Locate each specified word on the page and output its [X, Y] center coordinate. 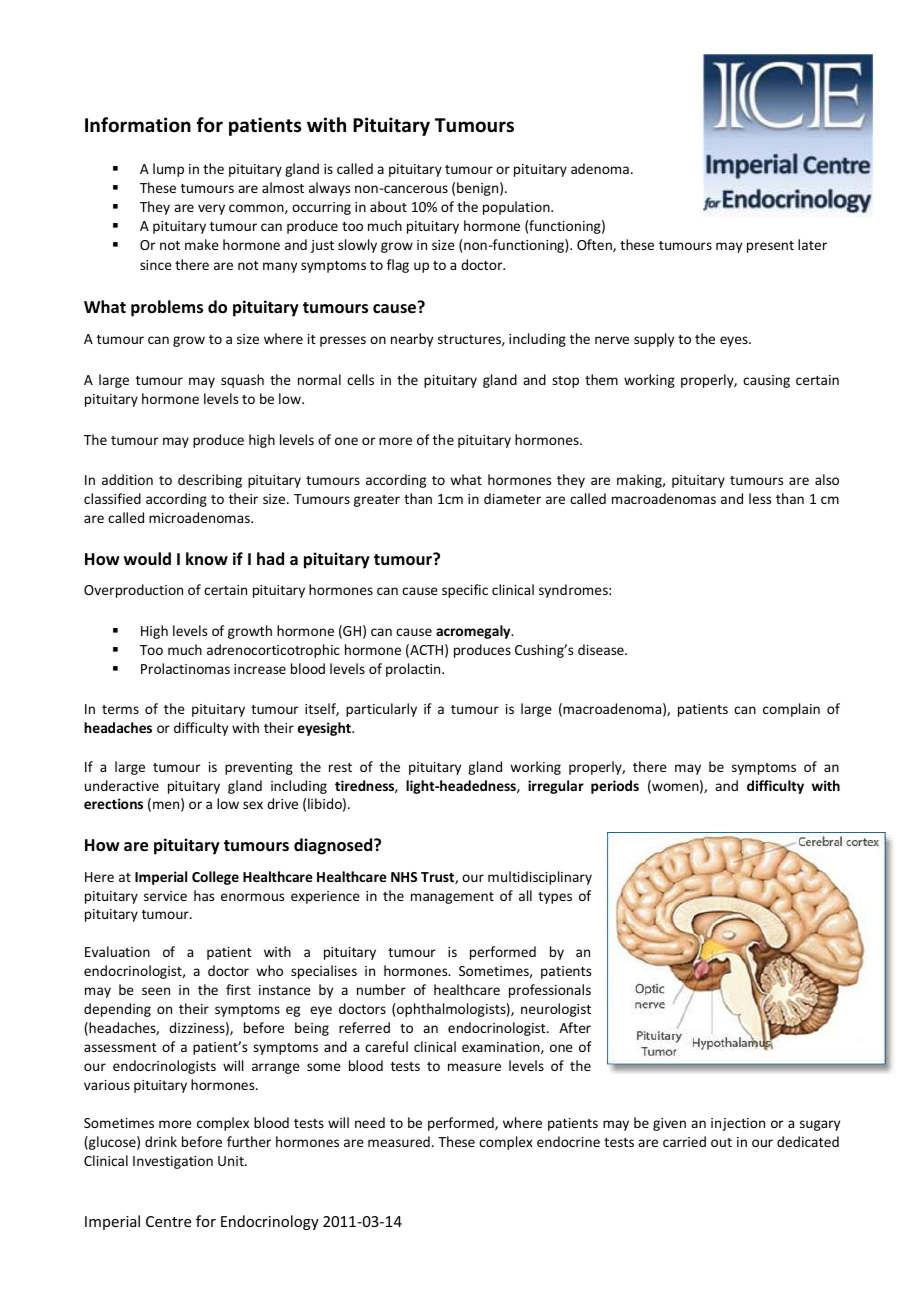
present [770, 247]
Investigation [173, 1162]
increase [260, 669]
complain [791, 710]
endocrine [568, 1141]
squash [242, 381]
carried [684, 1141]
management [452, 898]
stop [565, 382]
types [555, 898]
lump [168, 170]
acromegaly [474, 632]
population [517, 208]
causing [766, 381]
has [204, 895]
